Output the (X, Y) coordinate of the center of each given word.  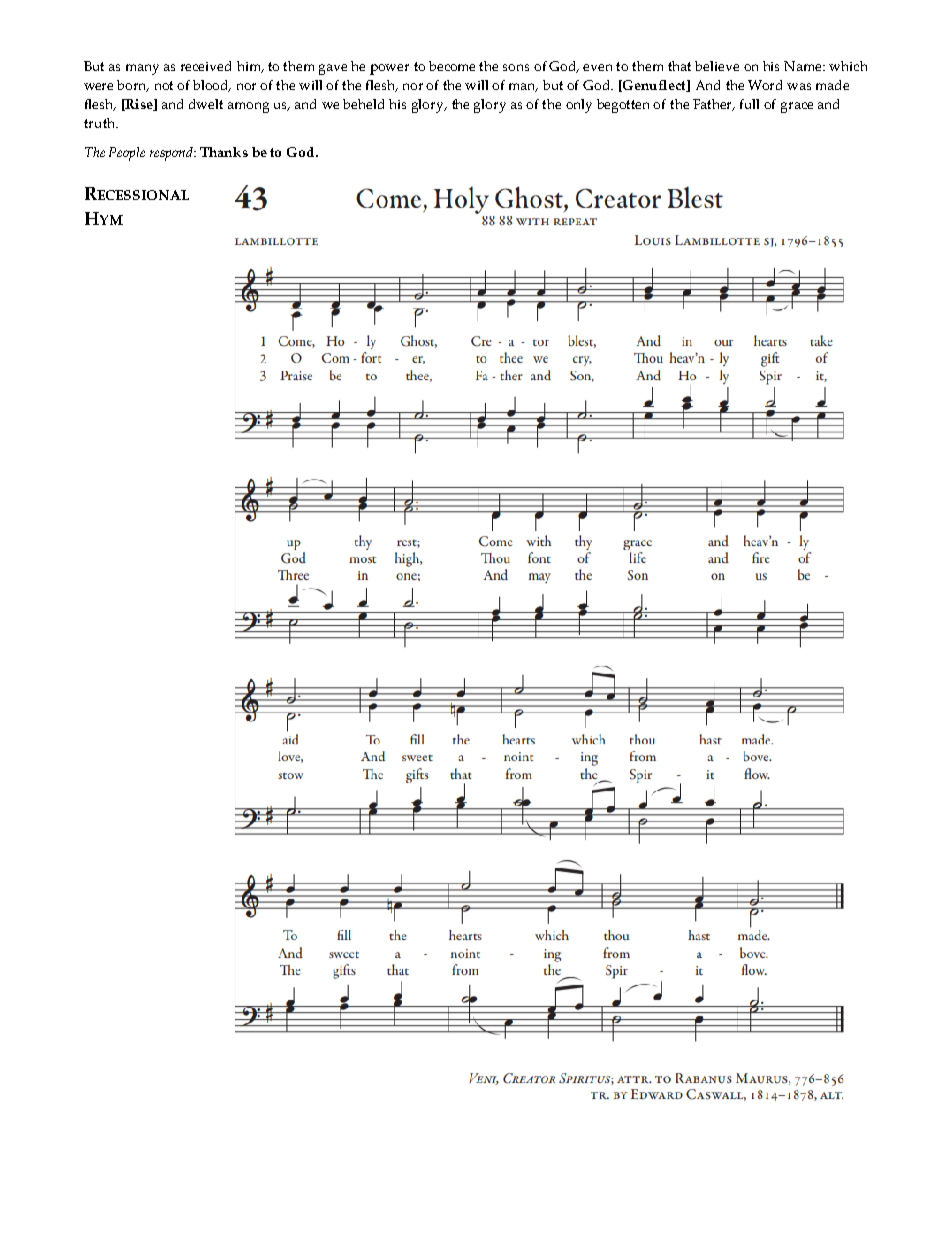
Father (714, 105)
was (799, 86)
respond (172, 154)
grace (797, 107)
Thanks (224, 152)
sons (516, 67)
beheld (363, 104)
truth (101, 123)
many (142, 69)
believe (717, 66)
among (248, 107)
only (579, 106)
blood (212, 86)
